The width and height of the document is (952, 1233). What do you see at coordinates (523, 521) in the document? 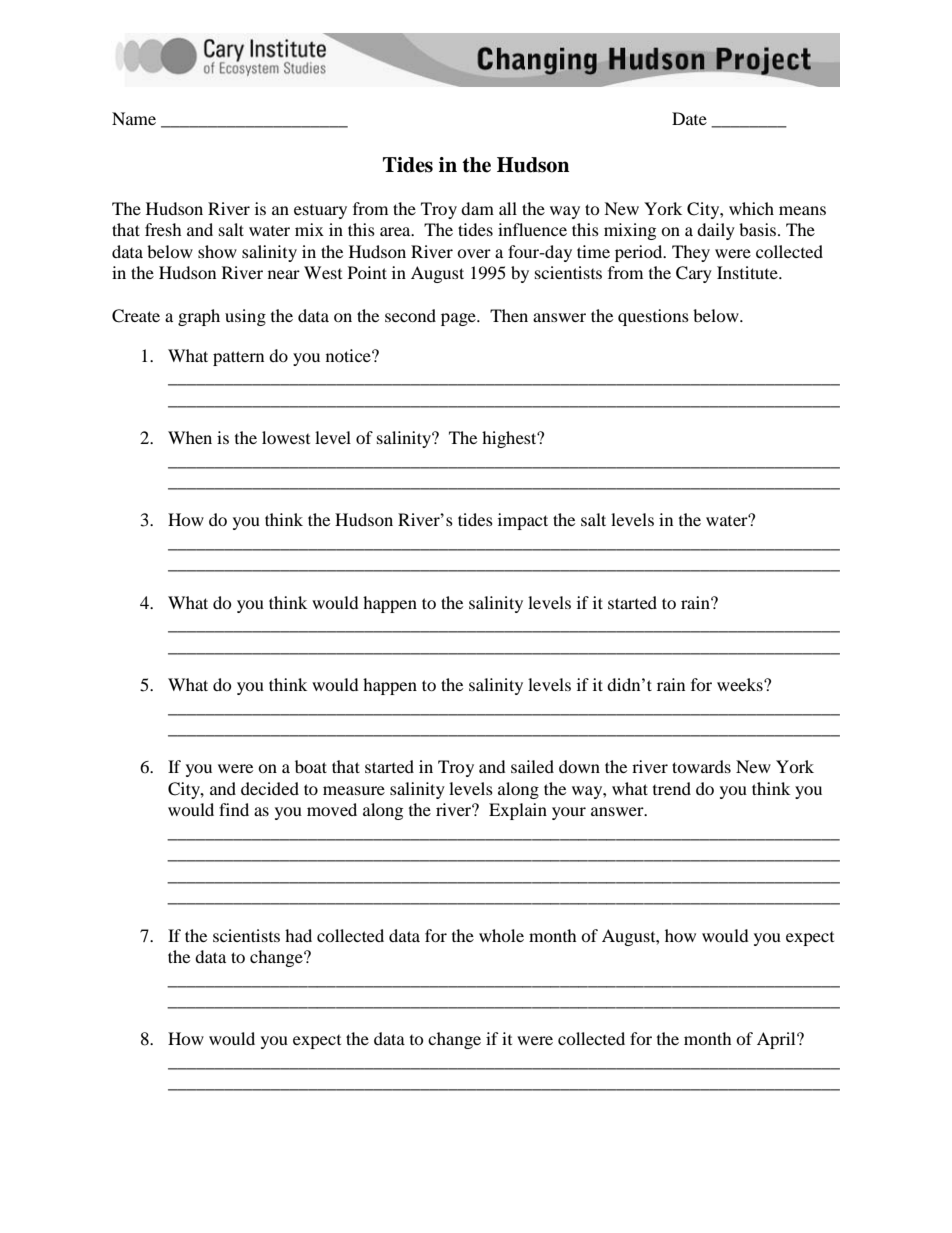
I see `impact` at bounding box center [523, 521].
